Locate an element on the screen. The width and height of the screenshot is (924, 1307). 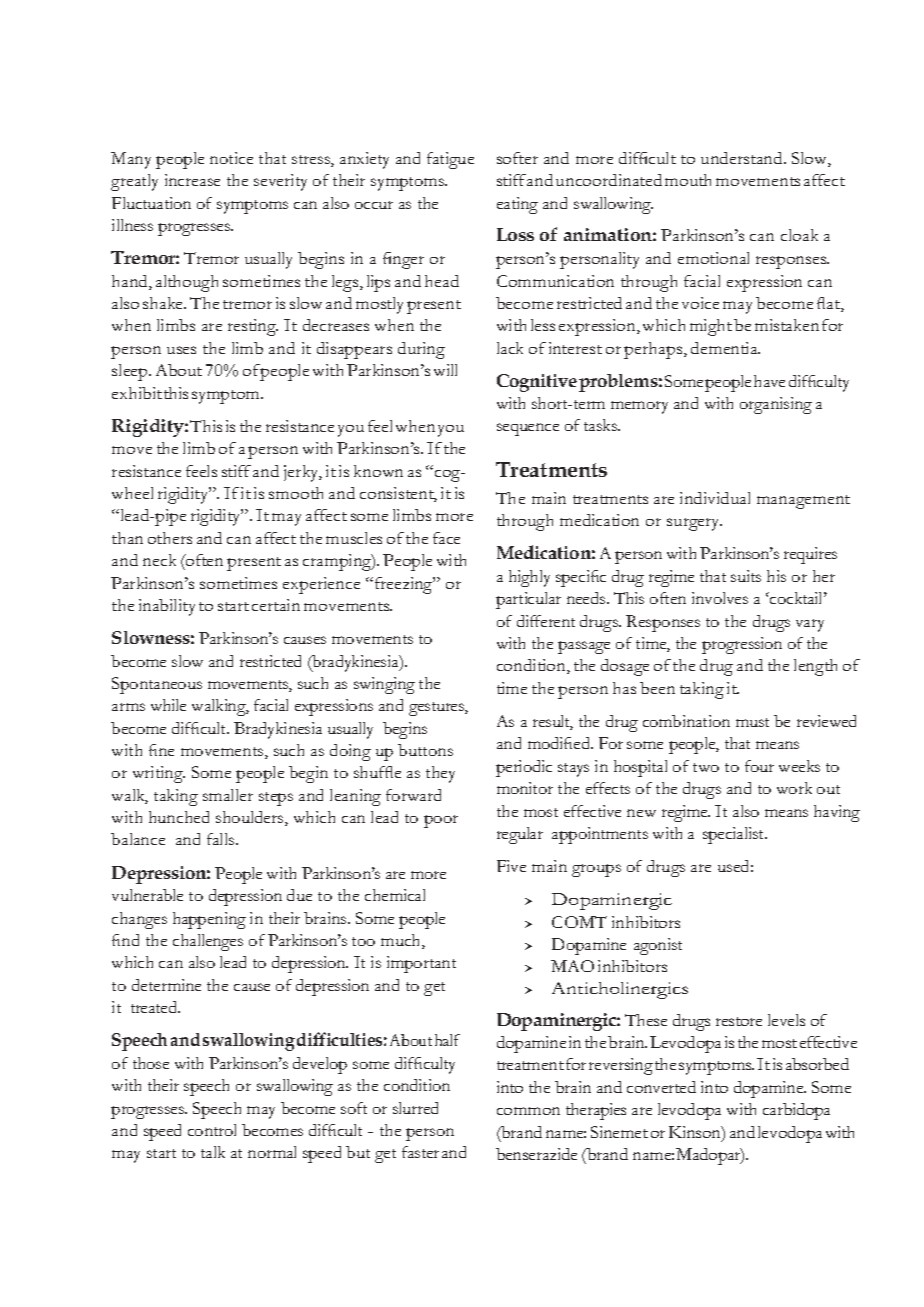
carbidopa is located at coordinates (796, 1111).
